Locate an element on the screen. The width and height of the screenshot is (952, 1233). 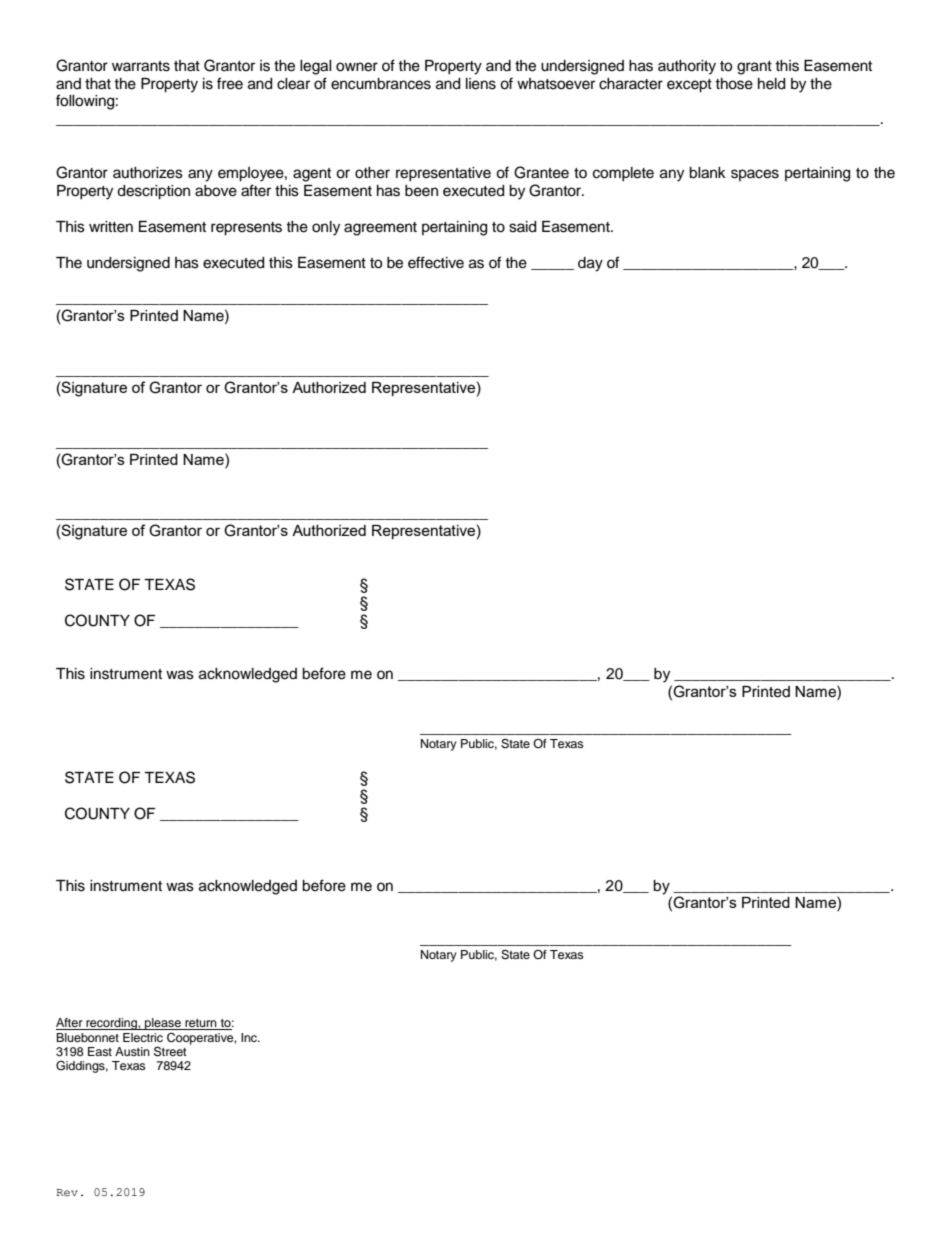
Rev is located at coordinates (67, 1192).
